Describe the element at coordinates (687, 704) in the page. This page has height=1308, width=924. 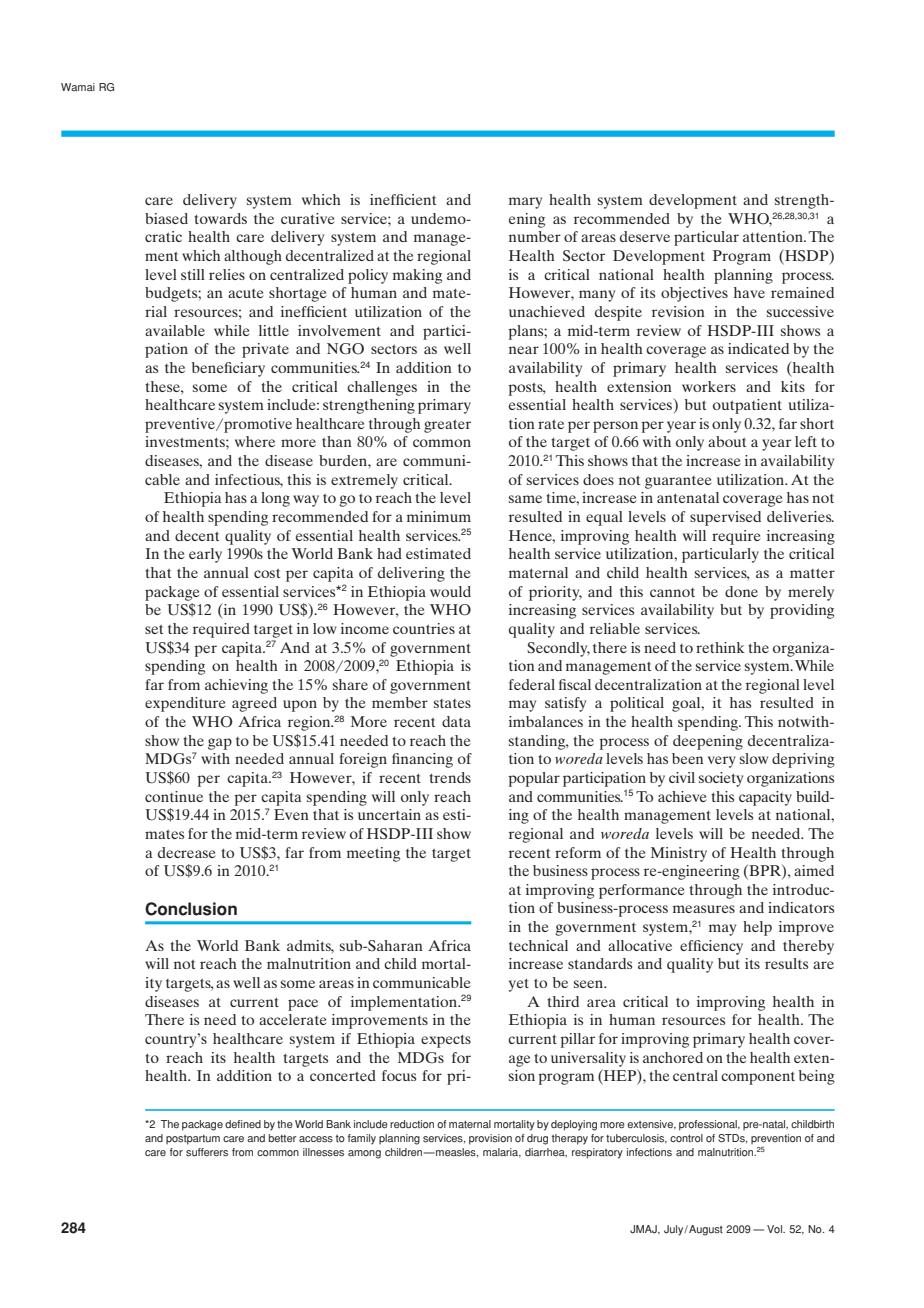
I see `goal` at that location.
